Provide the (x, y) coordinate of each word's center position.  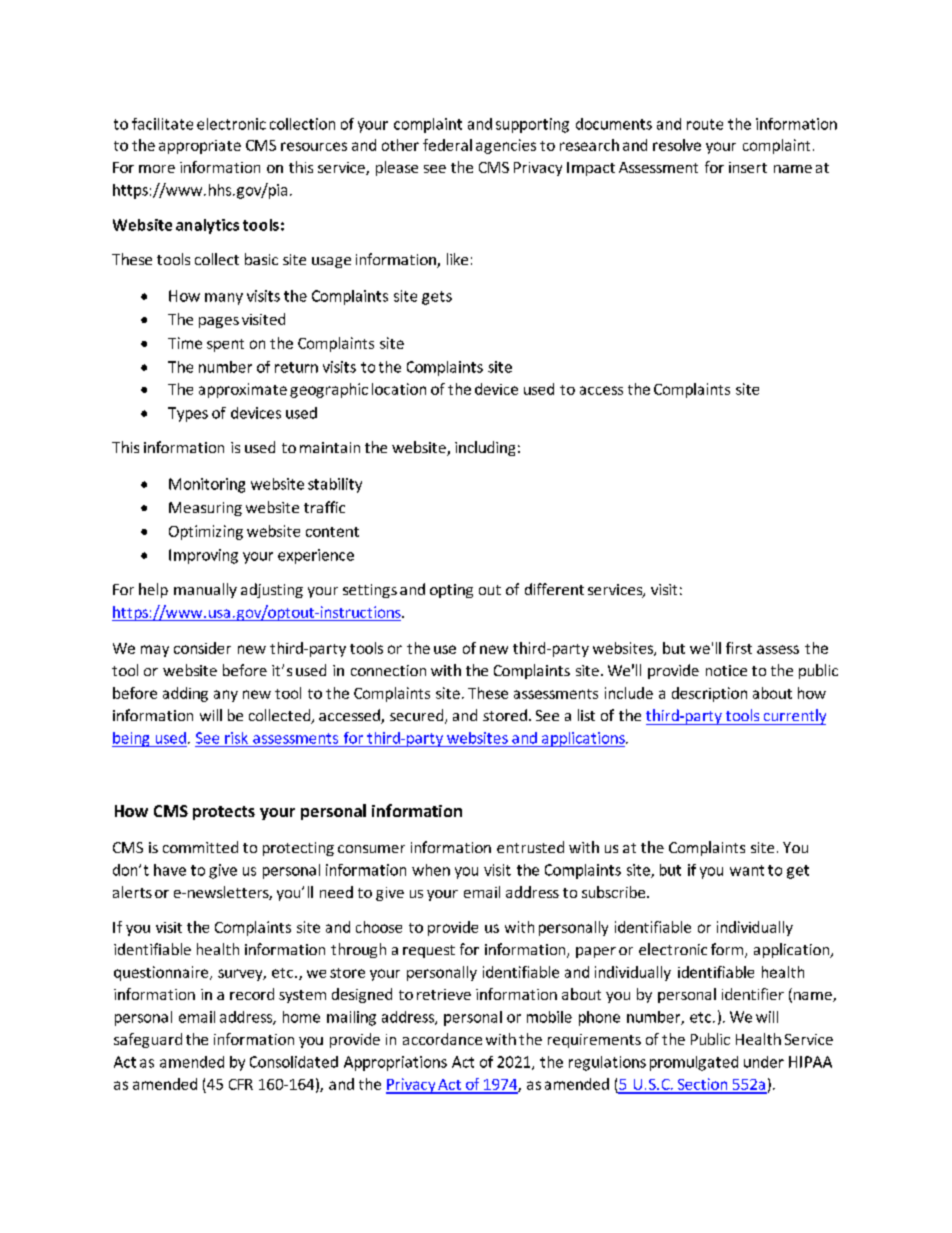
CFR (241, 1084)
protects (224, 813)
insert (748, 167)
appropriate (200, 147)
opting (451, 591)
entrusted (530, 847)
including (485, 448)
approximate (243, 390)
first (739, 648)
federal (447, 145)
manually (205, 590)
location (399, 389)
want (747, 870)
